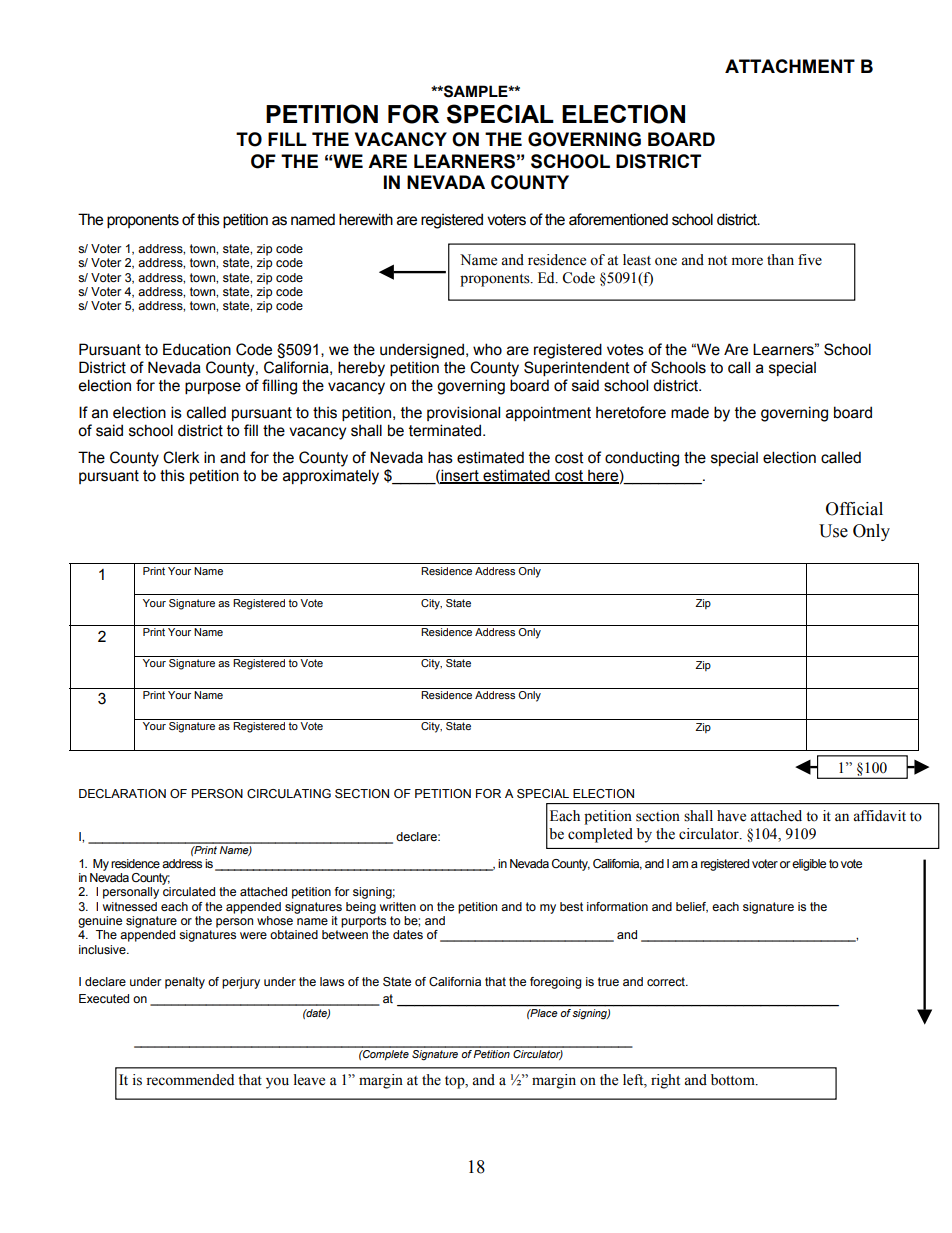 This screenshot has width=952, height=1233. What do you see at coordinates (190, 1080) in the screenshot?
I see `recommended` at bounding box center [190, 1080].
